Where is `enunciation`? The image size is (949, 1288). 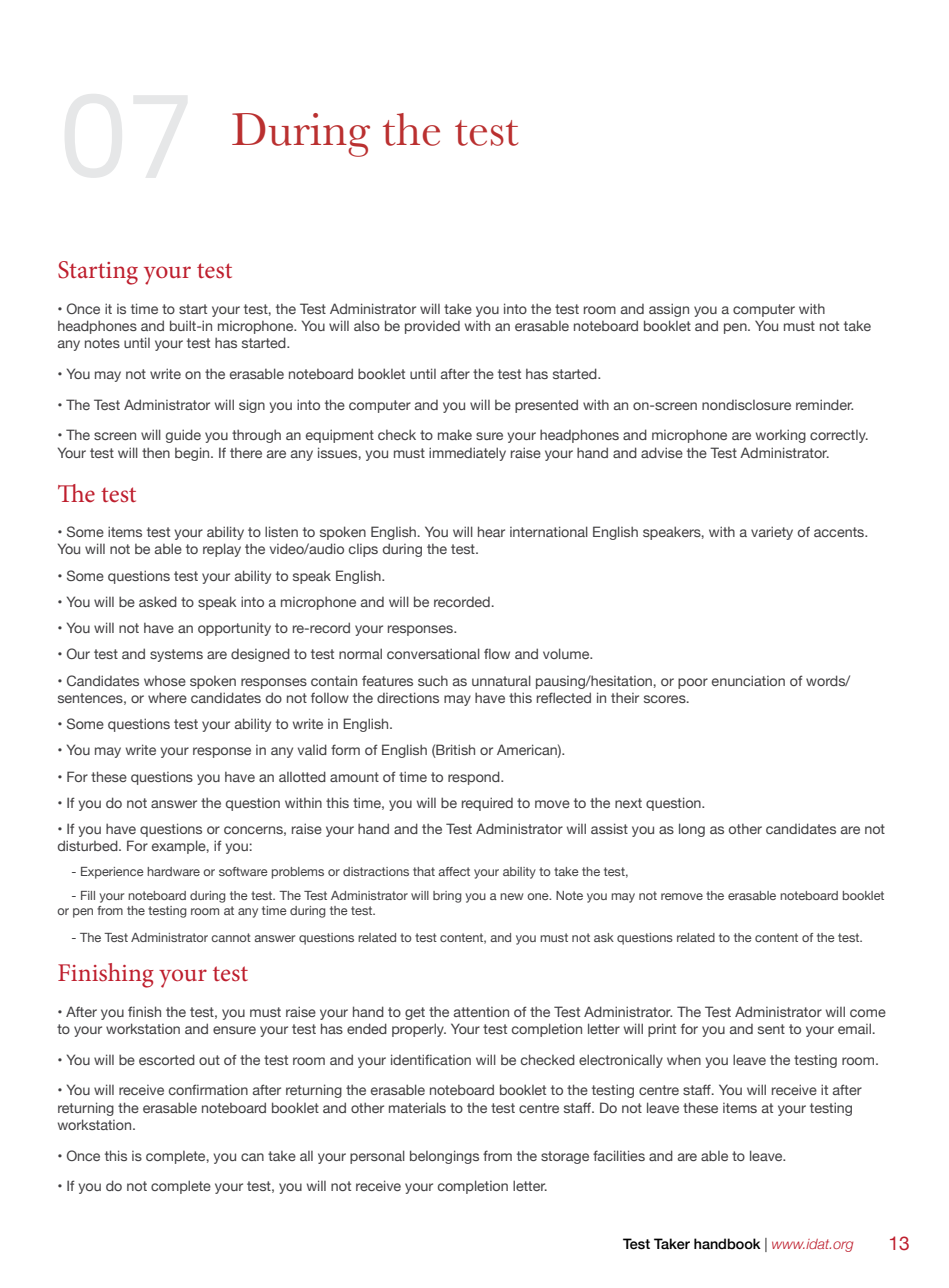
enunciation is located at coordinates (748, 680).
